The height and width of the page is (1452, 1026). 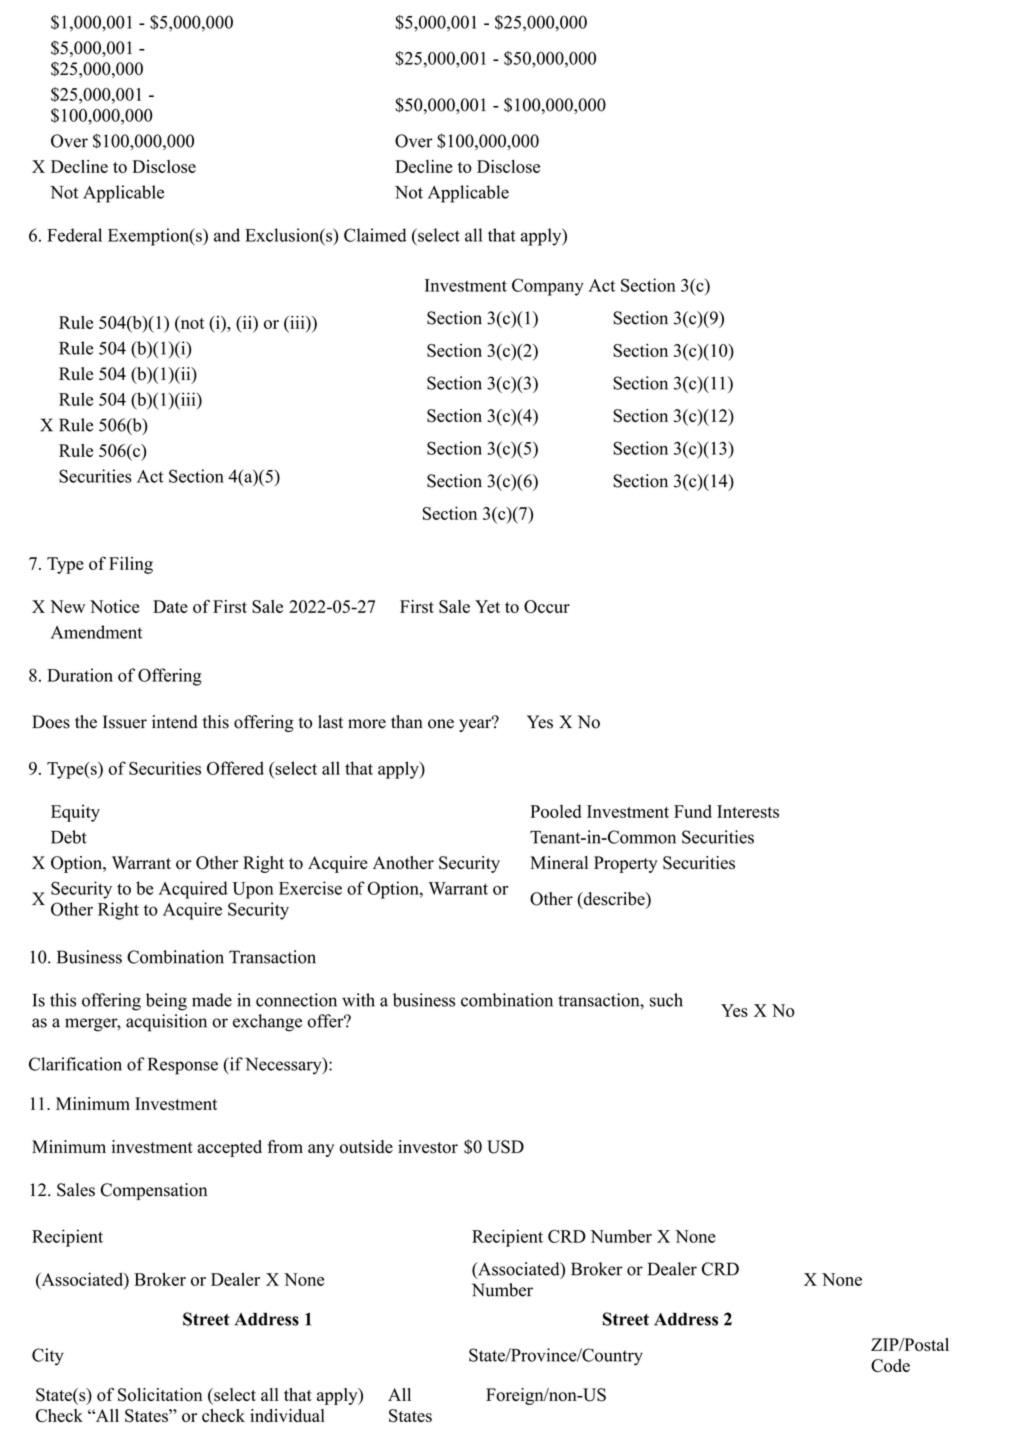 I want to click on Issuer, so click(x=125, y=722).
